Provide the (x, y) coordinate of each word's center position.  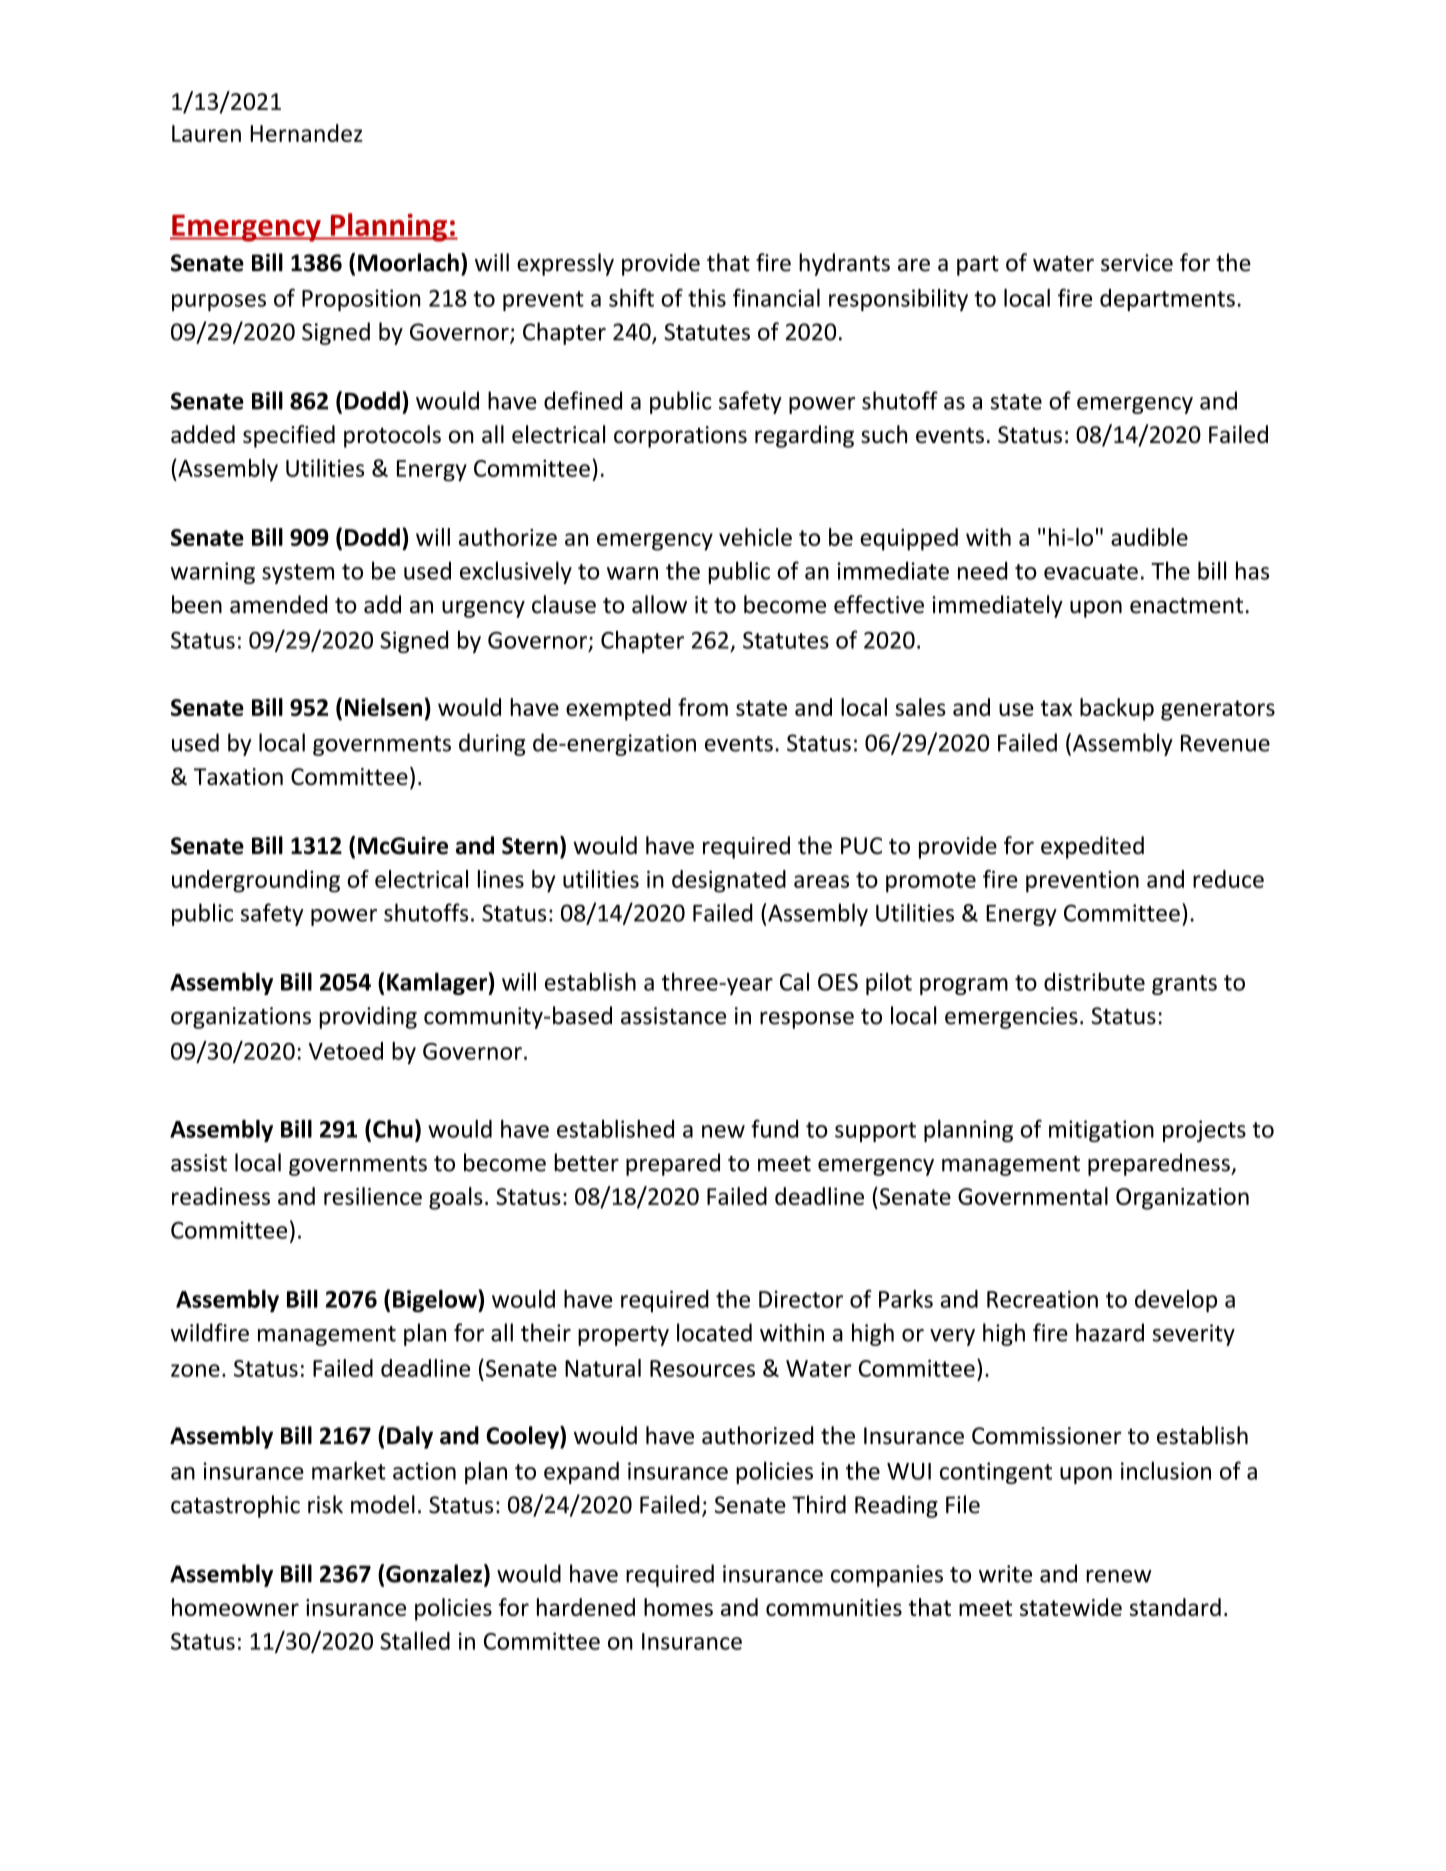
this (707, 298)
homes (678, 1607)
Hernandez (306, 133)
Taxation (238, 776)
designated (729, 881)
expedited (1092, 847)
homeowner (235, 1607)
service (1137, 263)
